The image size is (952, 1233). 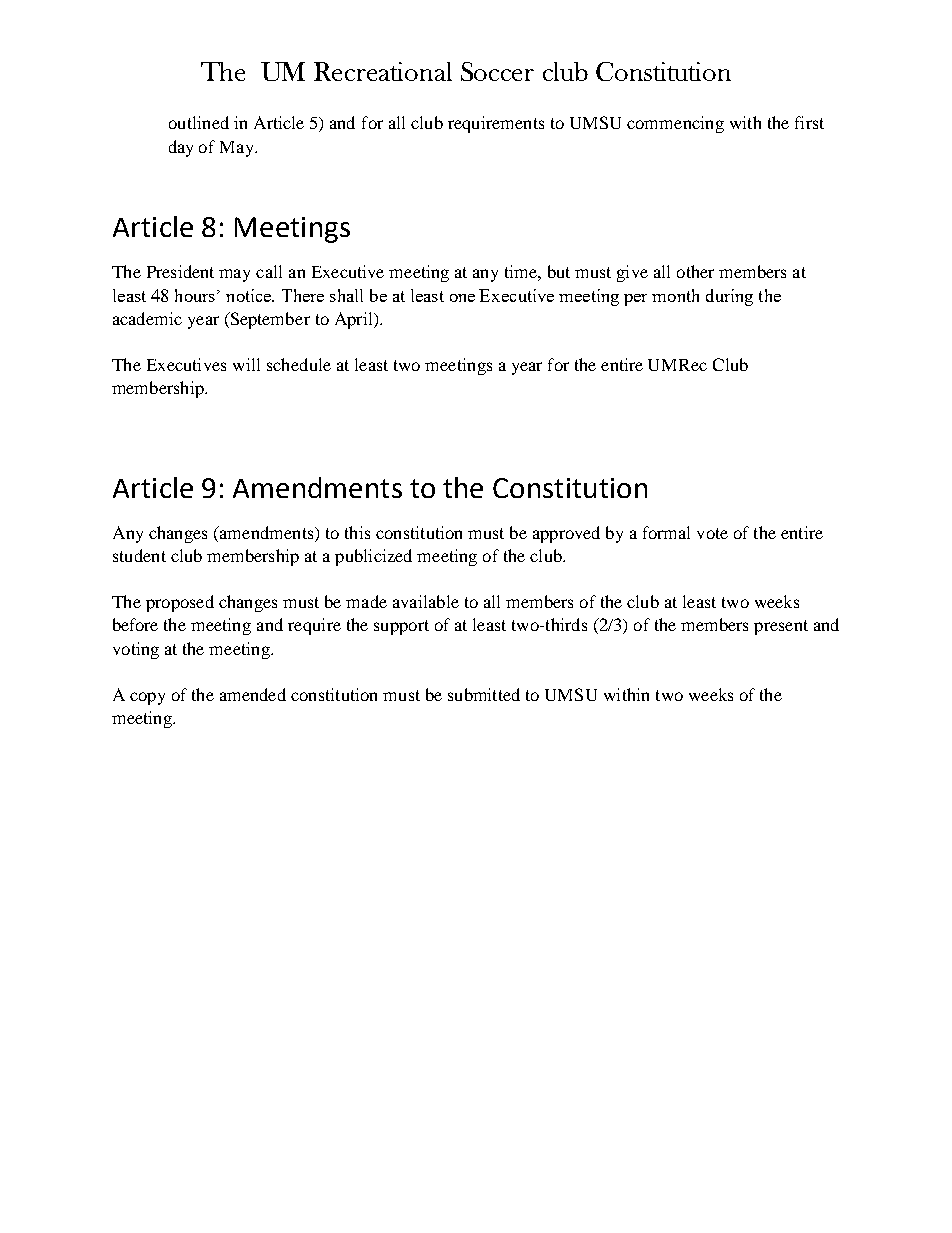 I want to click on hours, so click(x=195, y=295).
